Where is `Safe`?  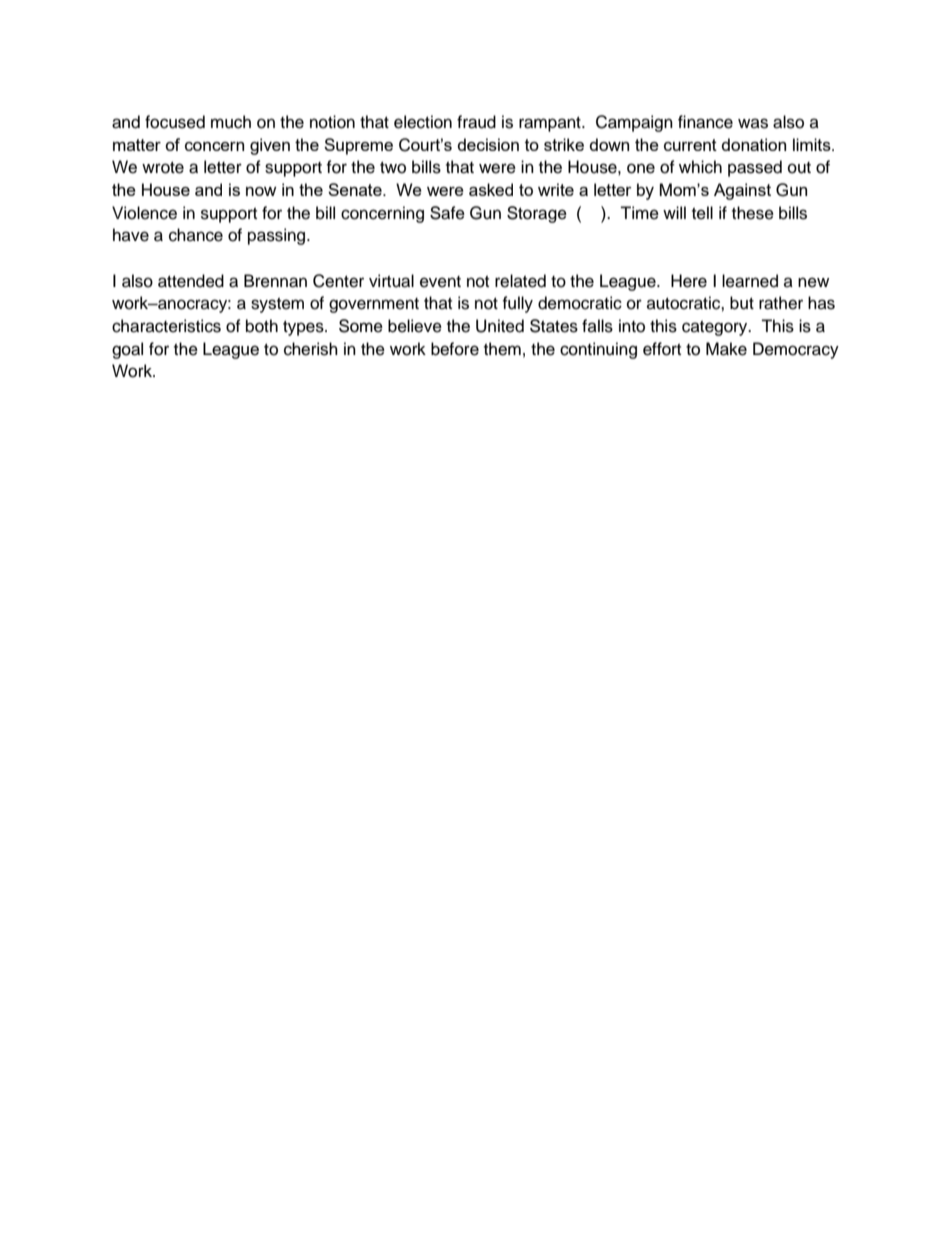
Safe is located at coordinates (447, 213).
